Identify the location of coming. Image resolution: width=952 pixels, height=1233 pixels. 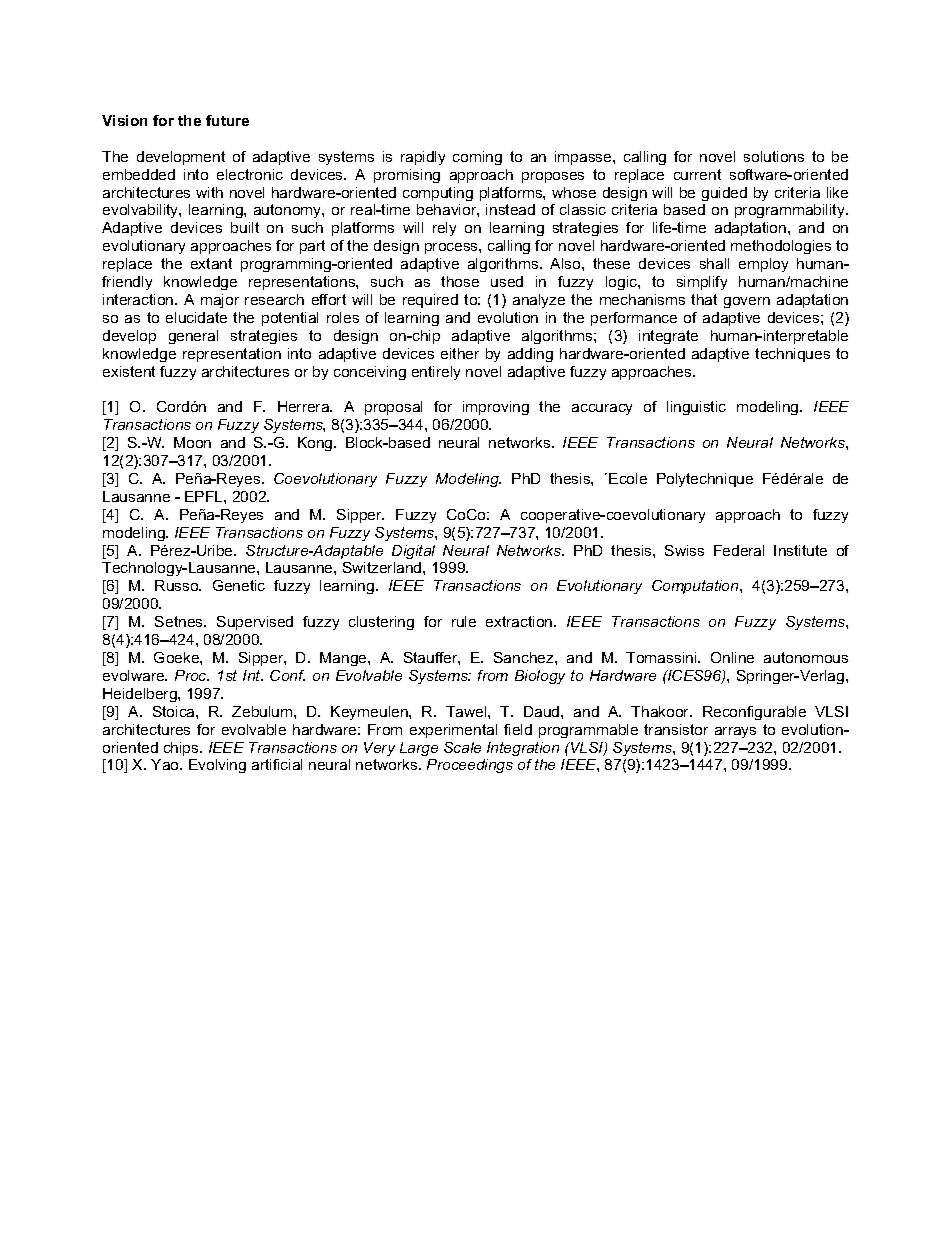
(477, 158).
